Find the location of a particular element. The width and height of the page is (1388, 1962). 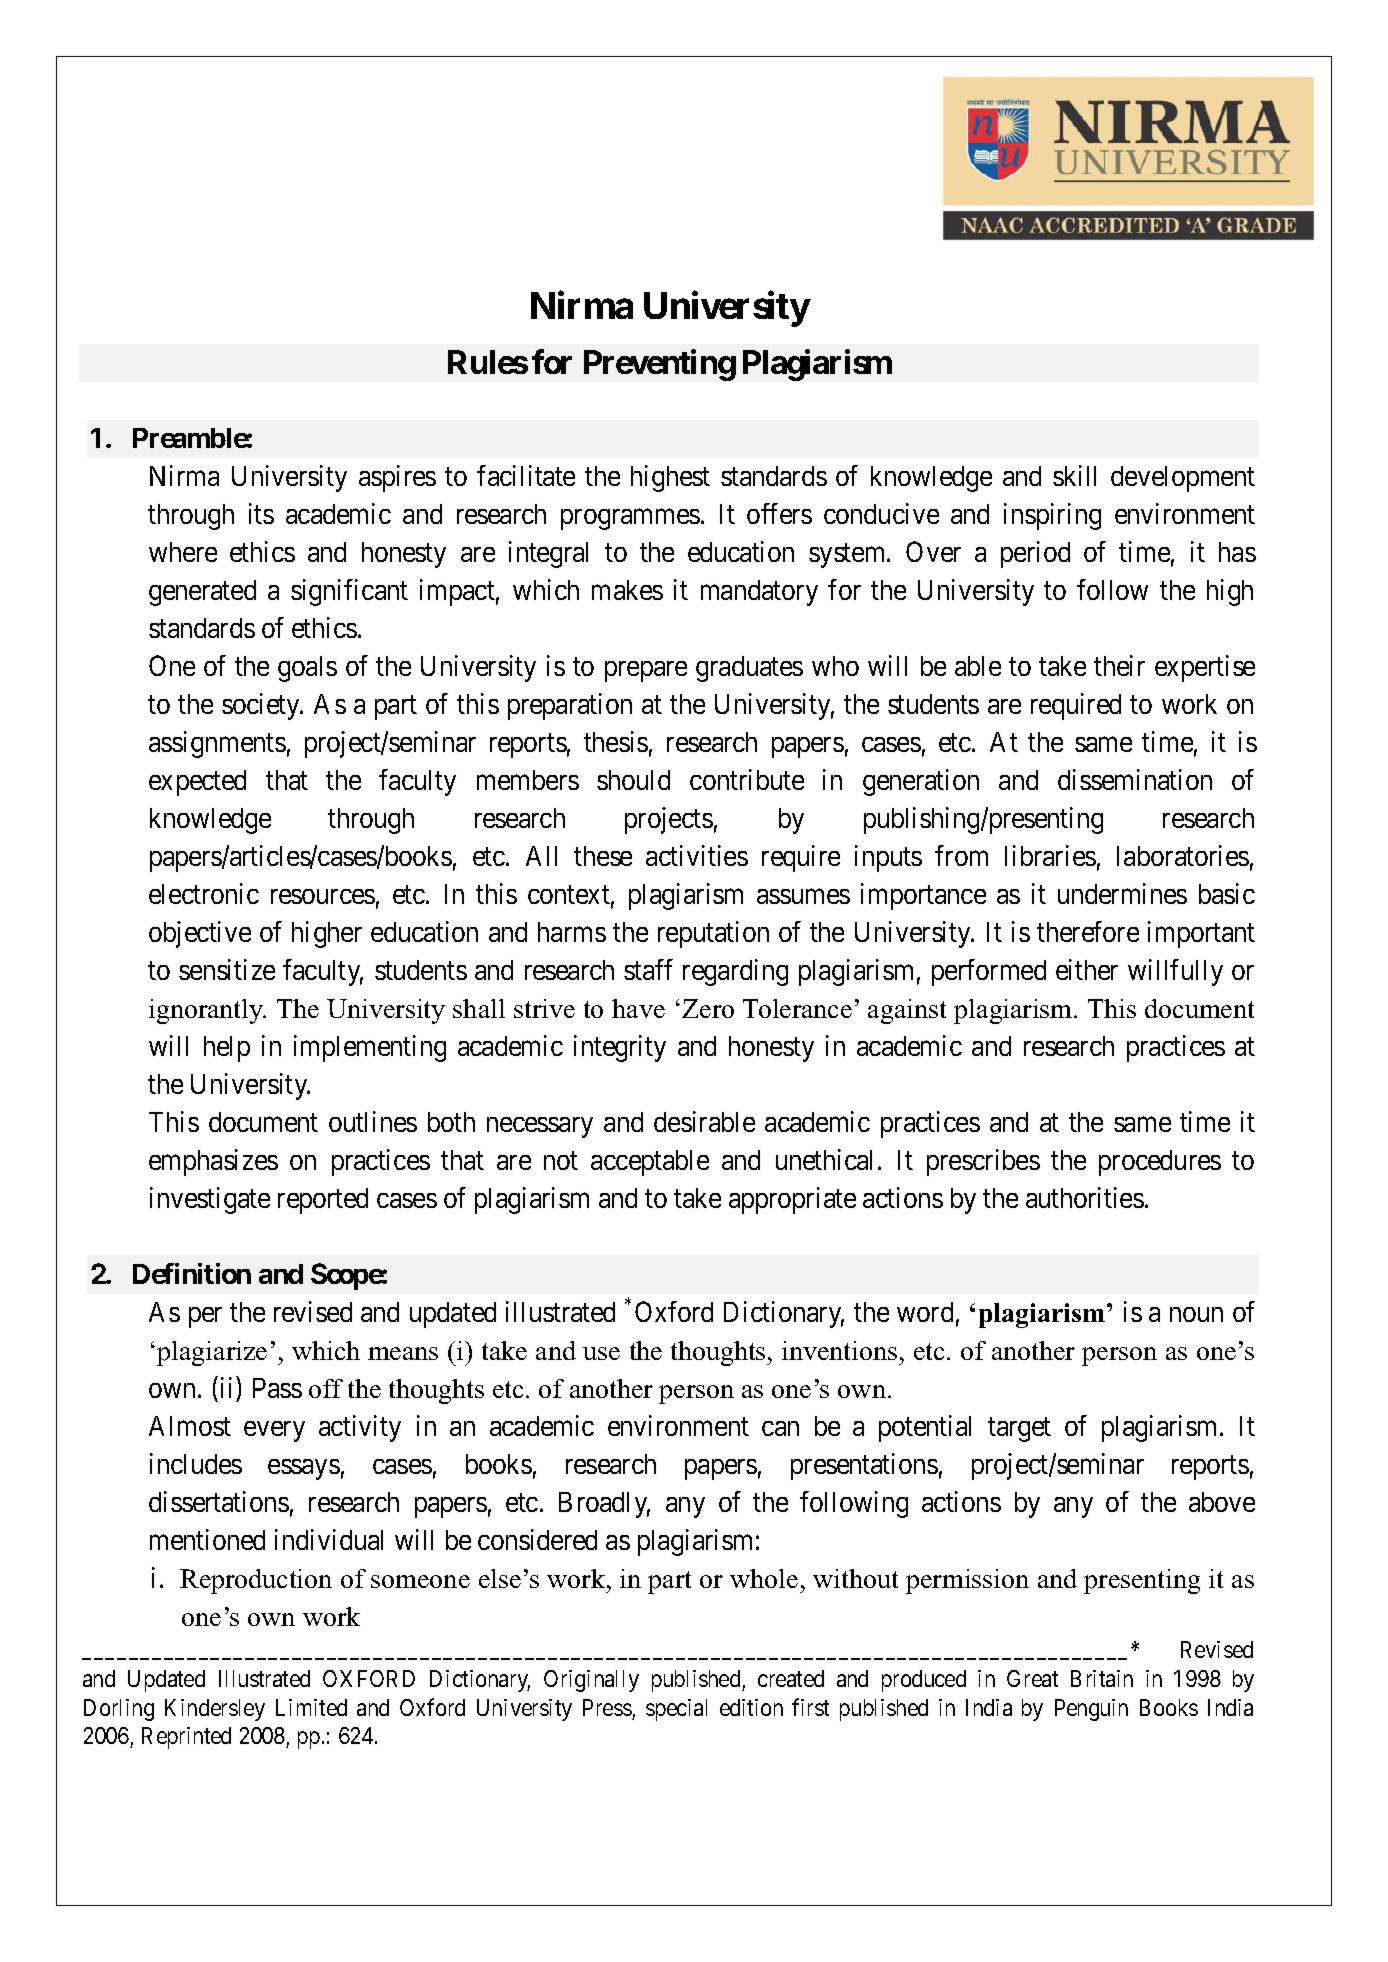

use is located at coordinates (601, 1353).
